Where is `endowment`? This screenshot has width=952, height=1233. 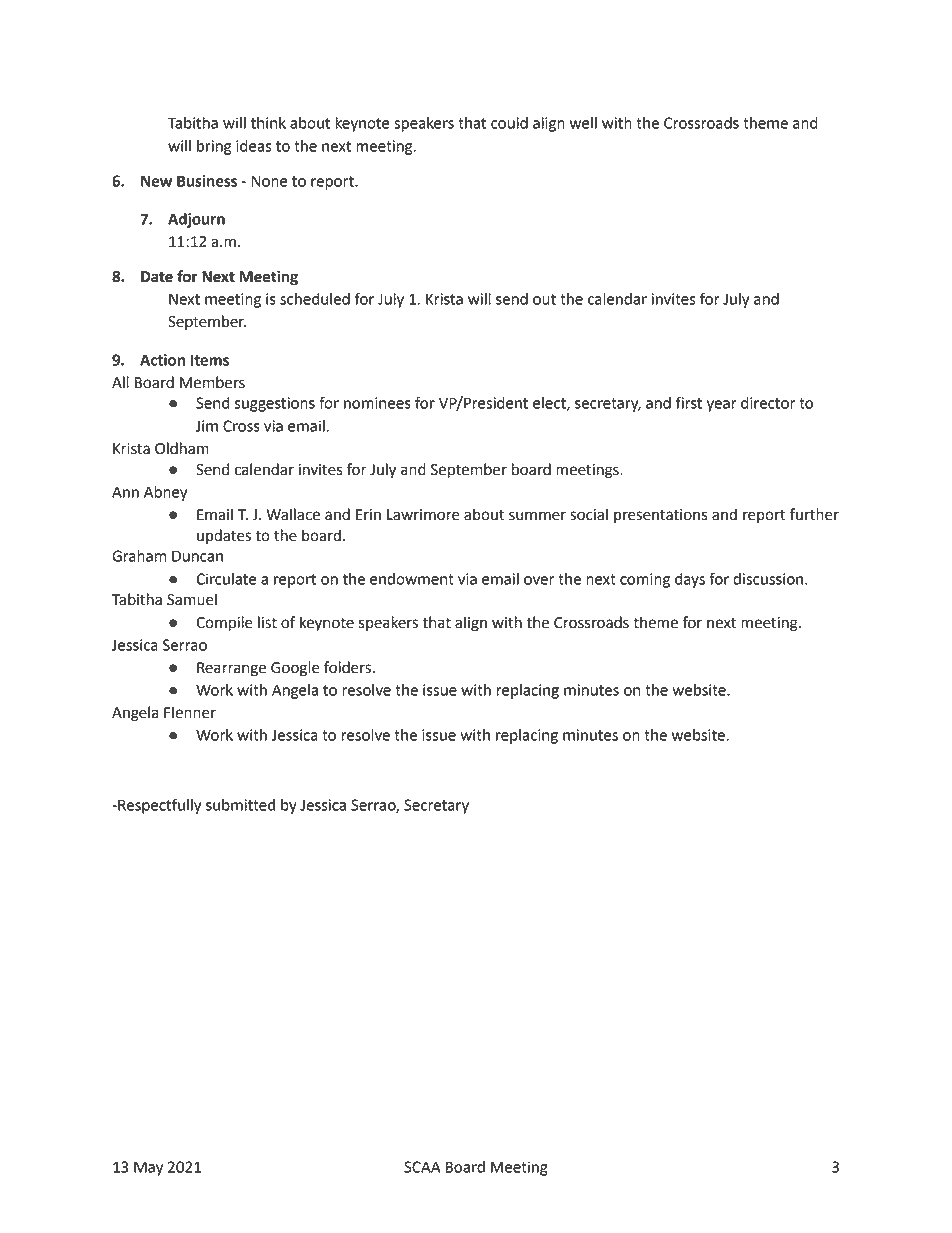
endowment is located at coordinates (412, 579).
